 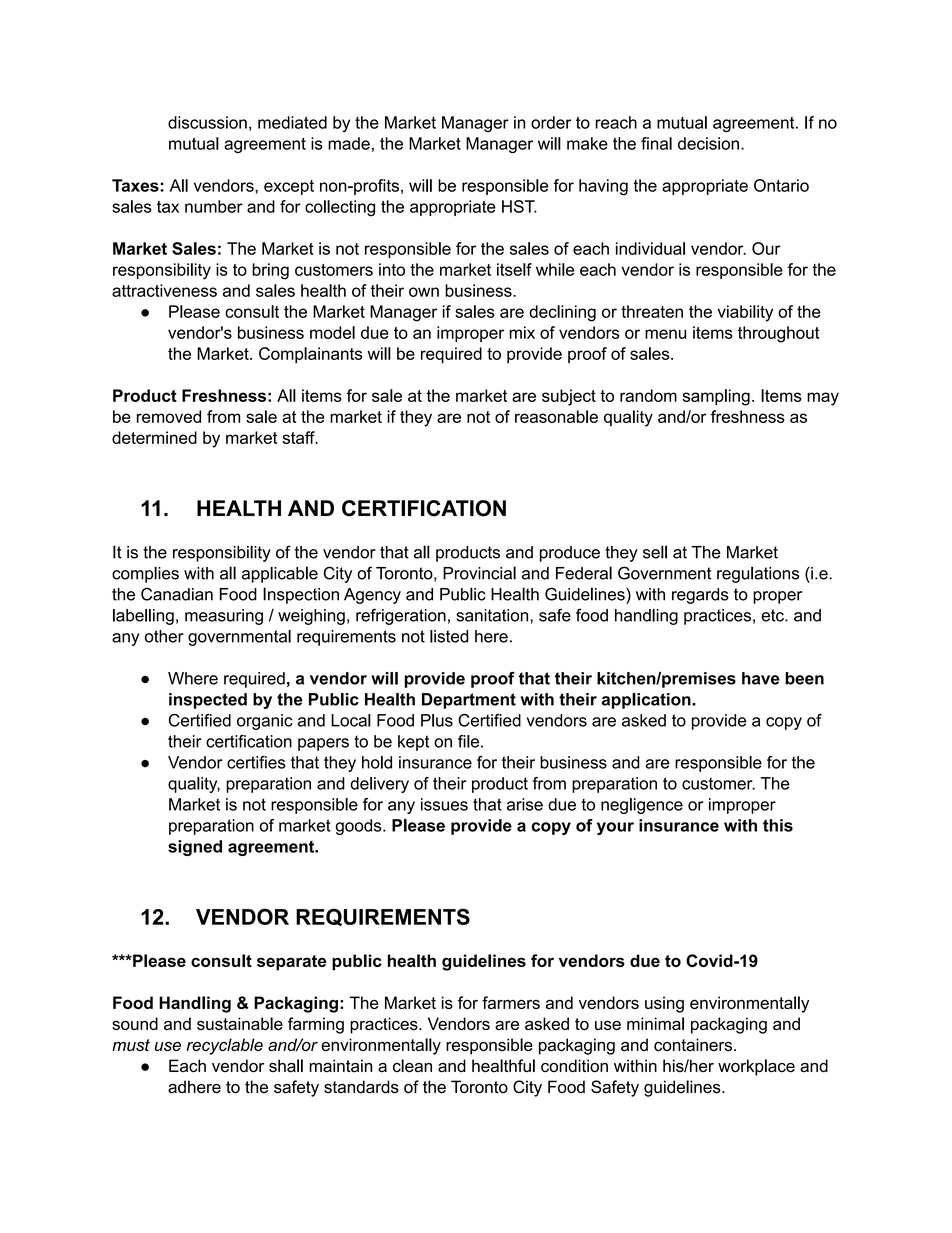 I want to click on order, so click(x=551, y=122).
